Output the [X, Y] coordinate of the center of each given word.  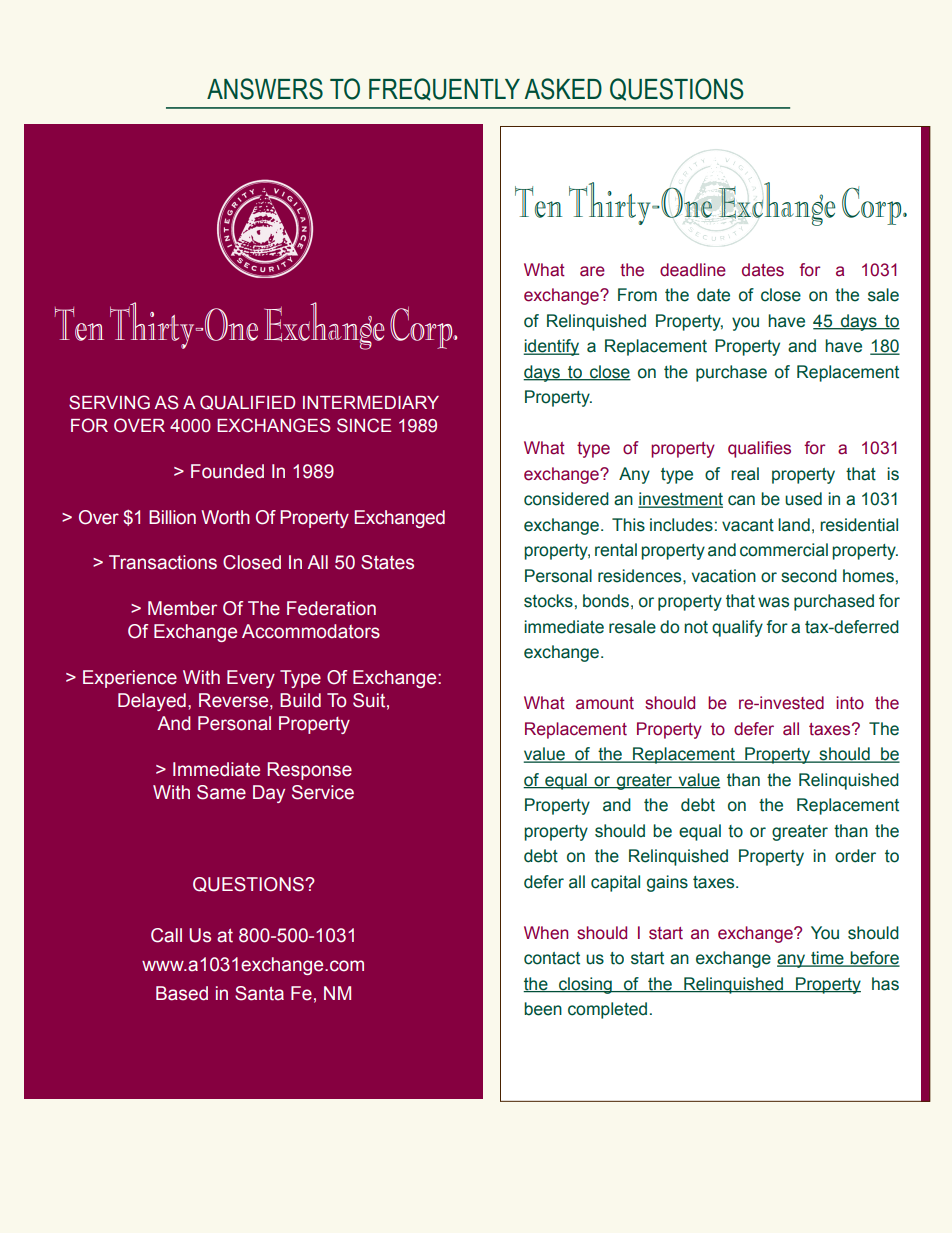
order [855, 856]
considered [566, 499]
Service [323, 792]
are [592, 271]
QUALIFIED [248, 402]
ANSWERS [265, 89]
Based [182, 993]
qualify [737, 628]
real [745, 474]
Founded [227, 471]
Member [182, 608]
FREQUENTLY [444, 89]
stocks [548, 601]
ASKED [563, 89]
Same [221, 792]
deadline [693, 270]
